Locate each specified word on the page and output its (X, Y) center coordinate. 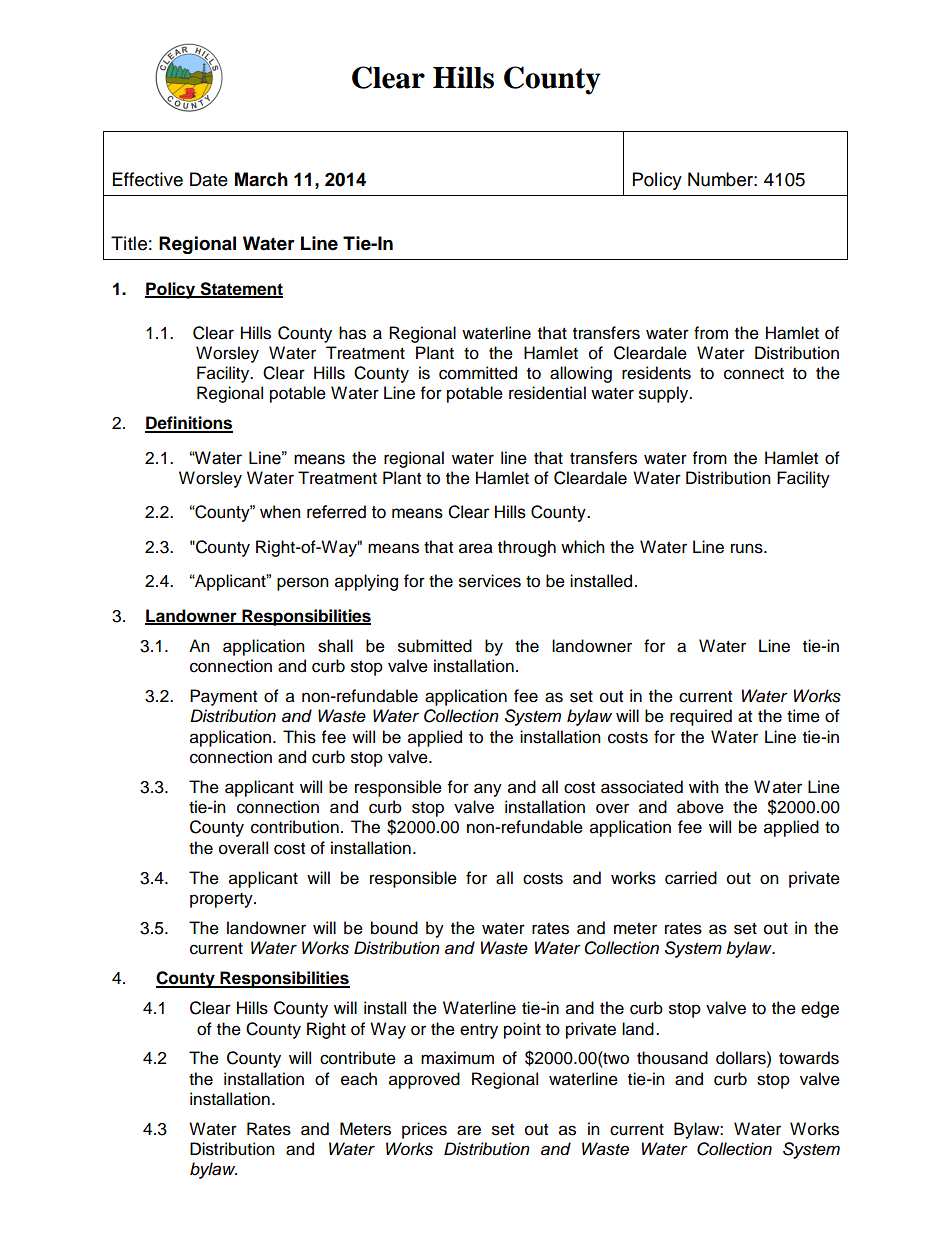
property (222, 900)
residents (656, 373)
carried (691, 878)
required (701, 717)
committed (478, 373)
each (359, 1079)
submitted (435, 646)
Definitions (189, 424)
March (261, 179)
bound (394, 928)
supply (665, 394)
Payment (223, 697)
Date (209, 179)
